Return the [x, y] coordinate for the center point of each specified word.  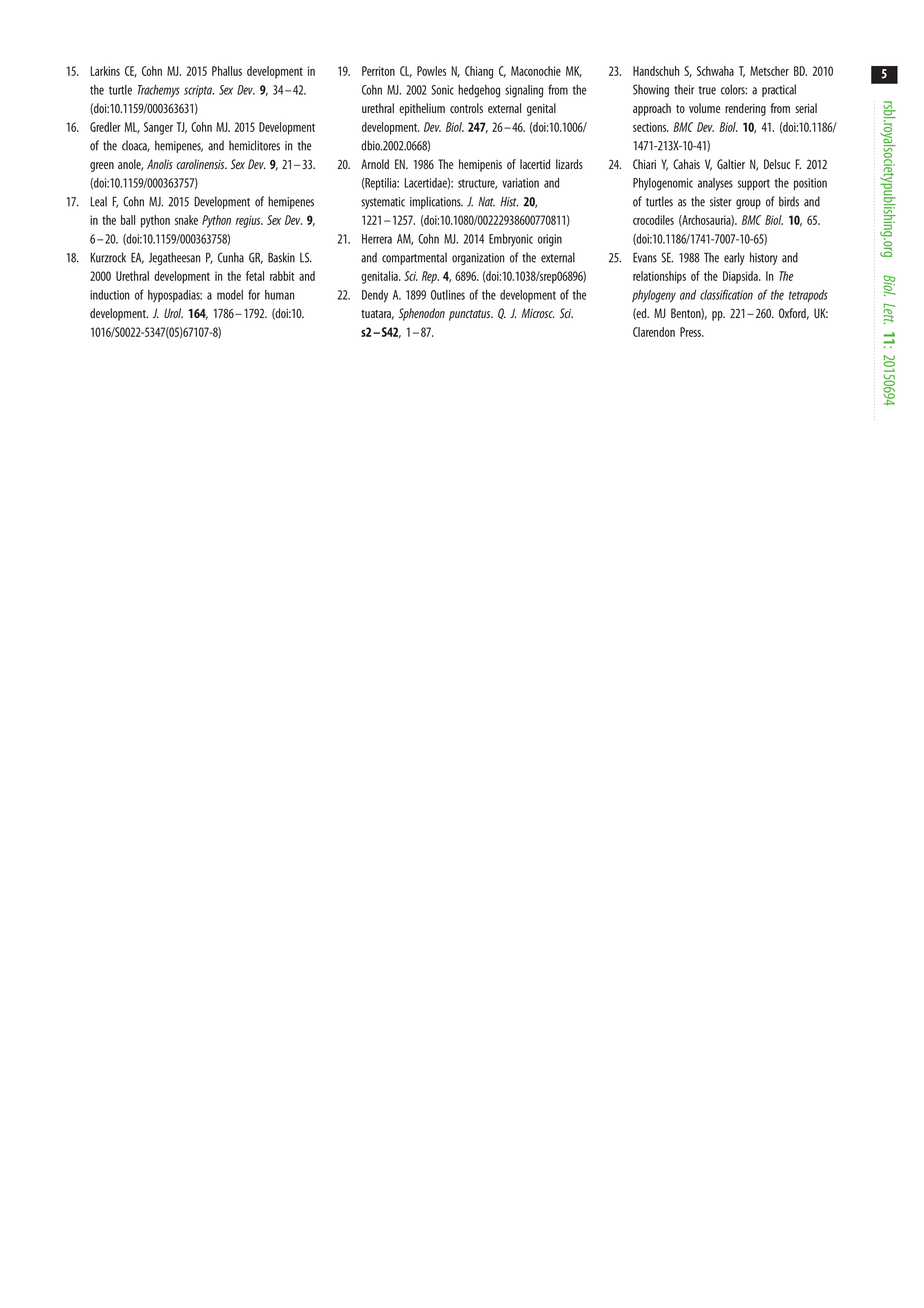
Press [692, 332]
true [707, 90]
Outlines [448, 295]
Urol [173, 313]
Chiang [479, 72]
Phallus [227, 71]
